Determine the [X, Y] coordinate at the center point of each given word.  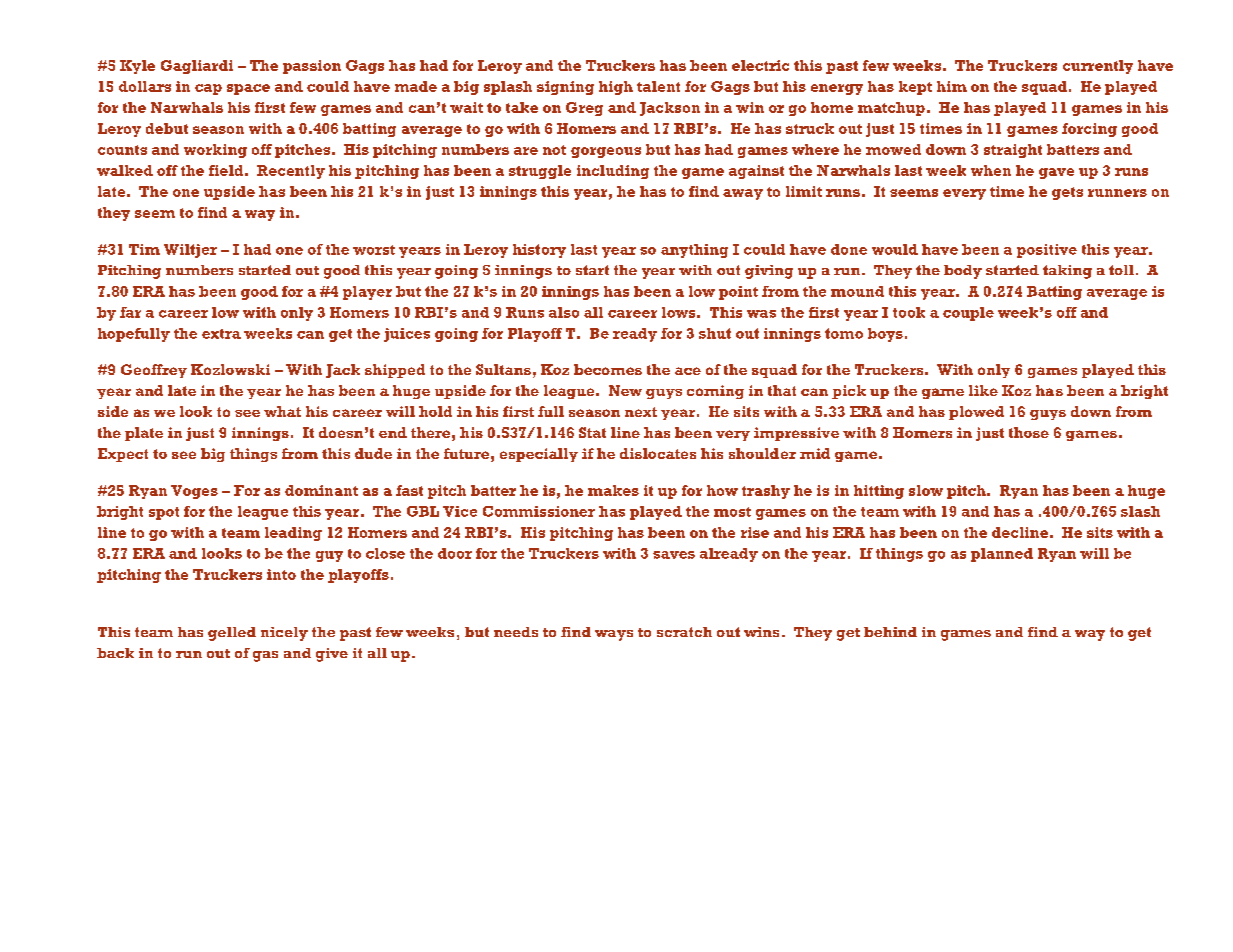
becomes [608, 369]
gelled [232, 634]
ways [614, 635]
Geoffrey [154, 371]
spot [164, 513]
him [952, 86]
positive [1047, 251]
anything [694, 251]
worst [374, 250]
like [983, 390]
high [616, 88]
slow [926, 490]
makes [613, 490]
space [248, 89]
